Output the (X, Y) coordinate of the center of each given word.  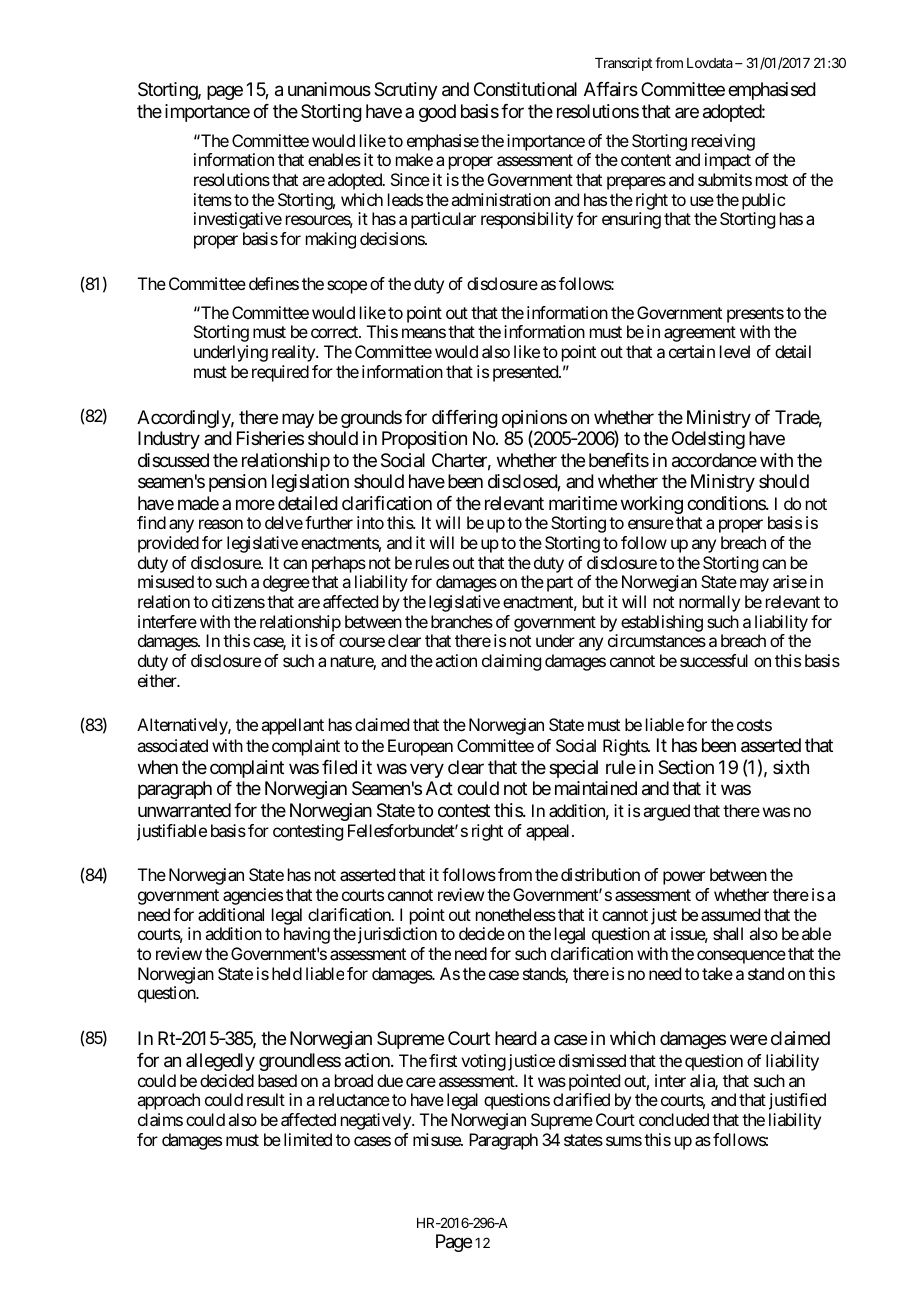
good (437, 113)
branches (462, 621)
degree (286, 583)
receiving (723, 142)
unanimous (329, 89)
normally (709, 603)
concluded (674, 1119)
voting (483, 1062)
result (266, 1099)
